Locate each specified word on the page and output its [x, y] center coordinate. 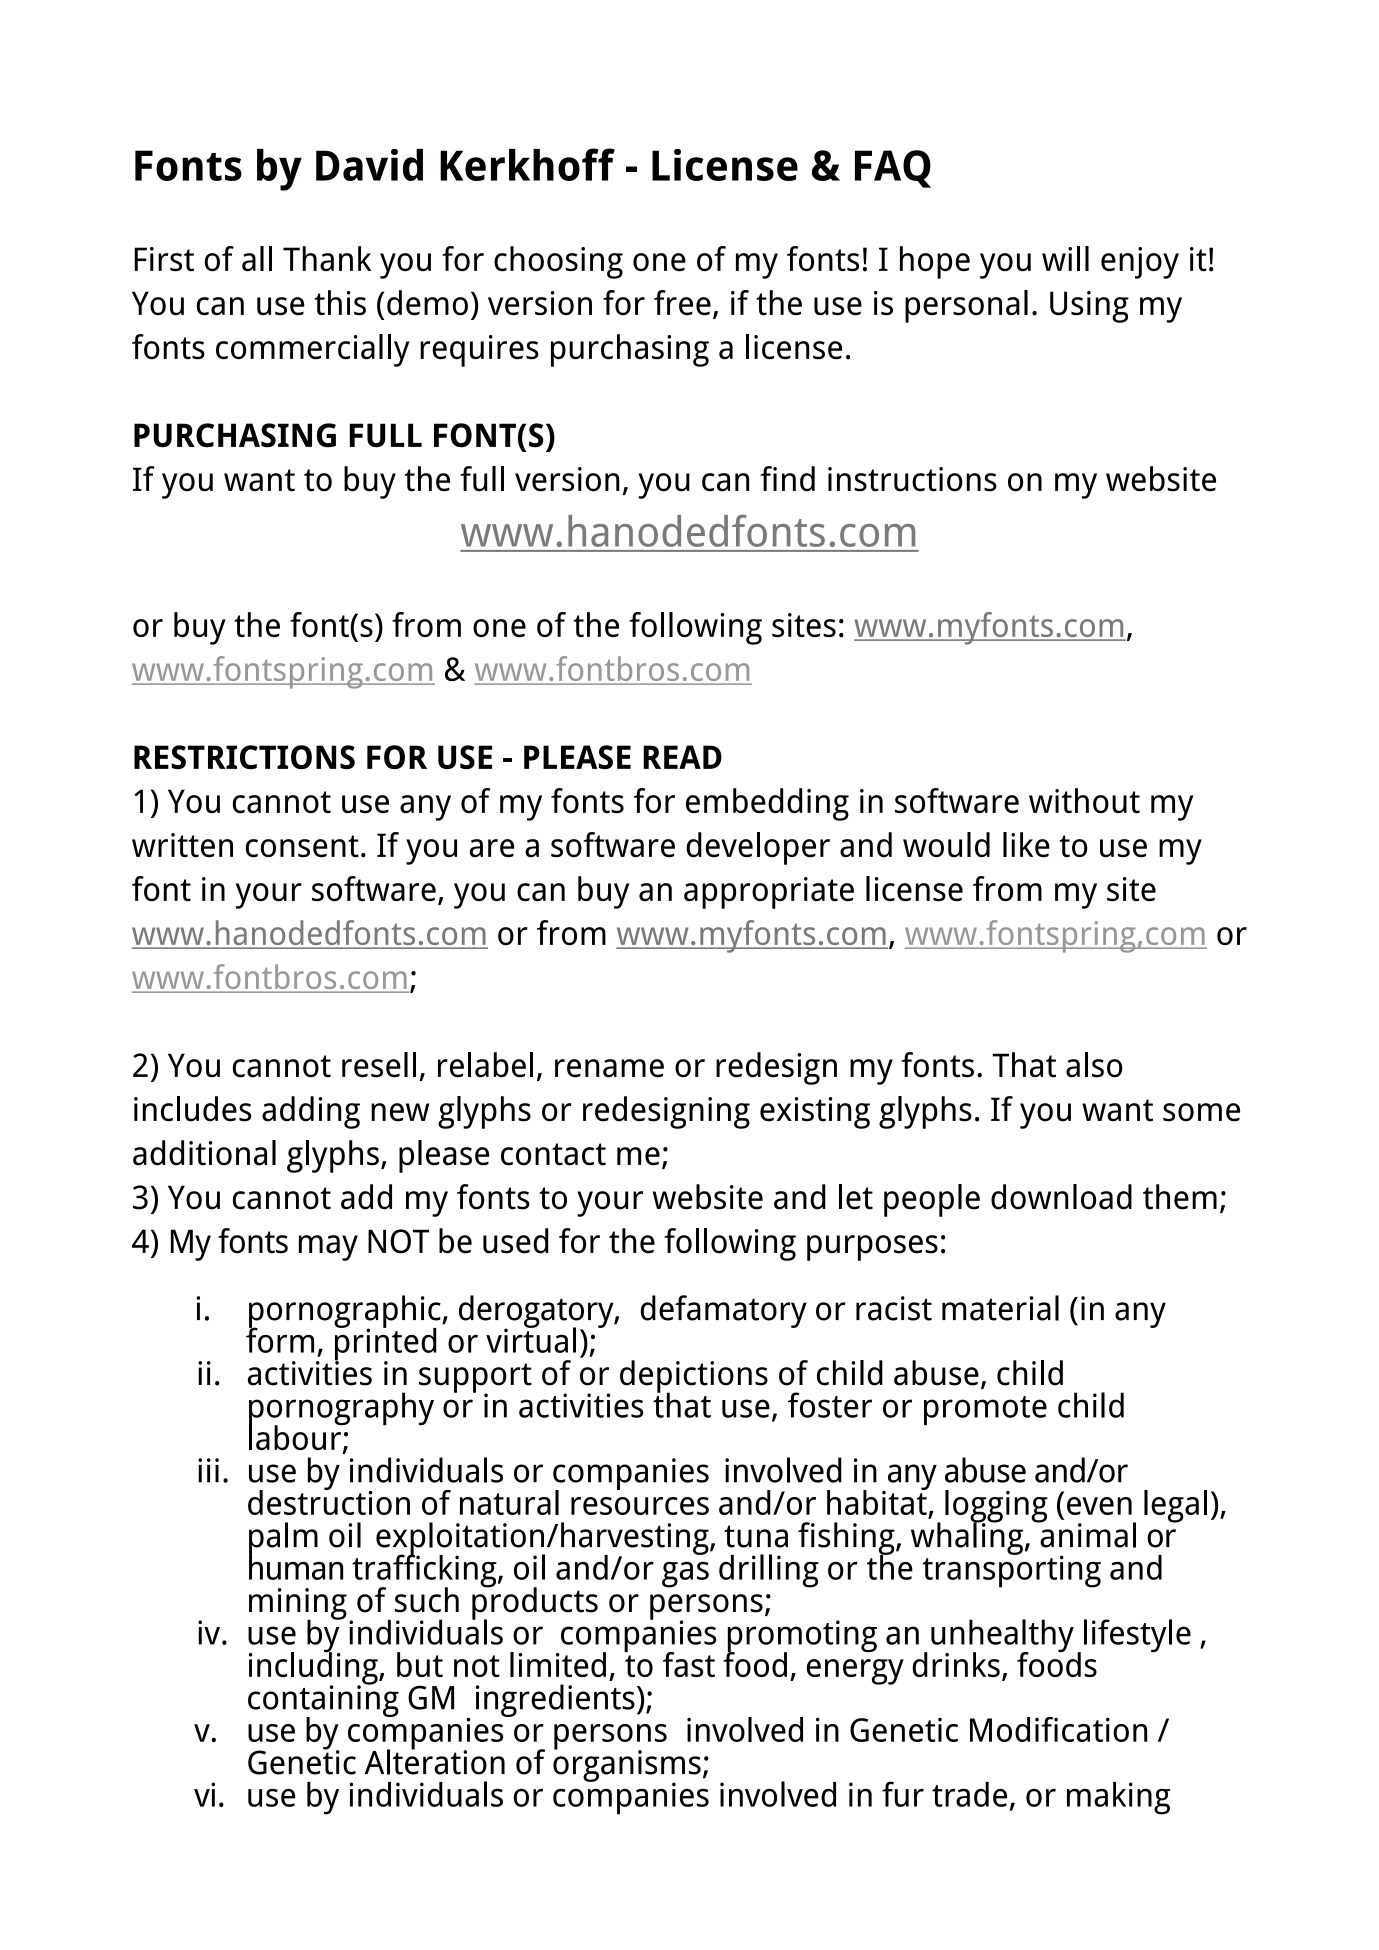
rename [609, 1068]
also [1094, 1065]
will [1065, 258]
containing [323, 1701]
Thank [327, 258]
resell [379, 1065]
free [682, 302]
